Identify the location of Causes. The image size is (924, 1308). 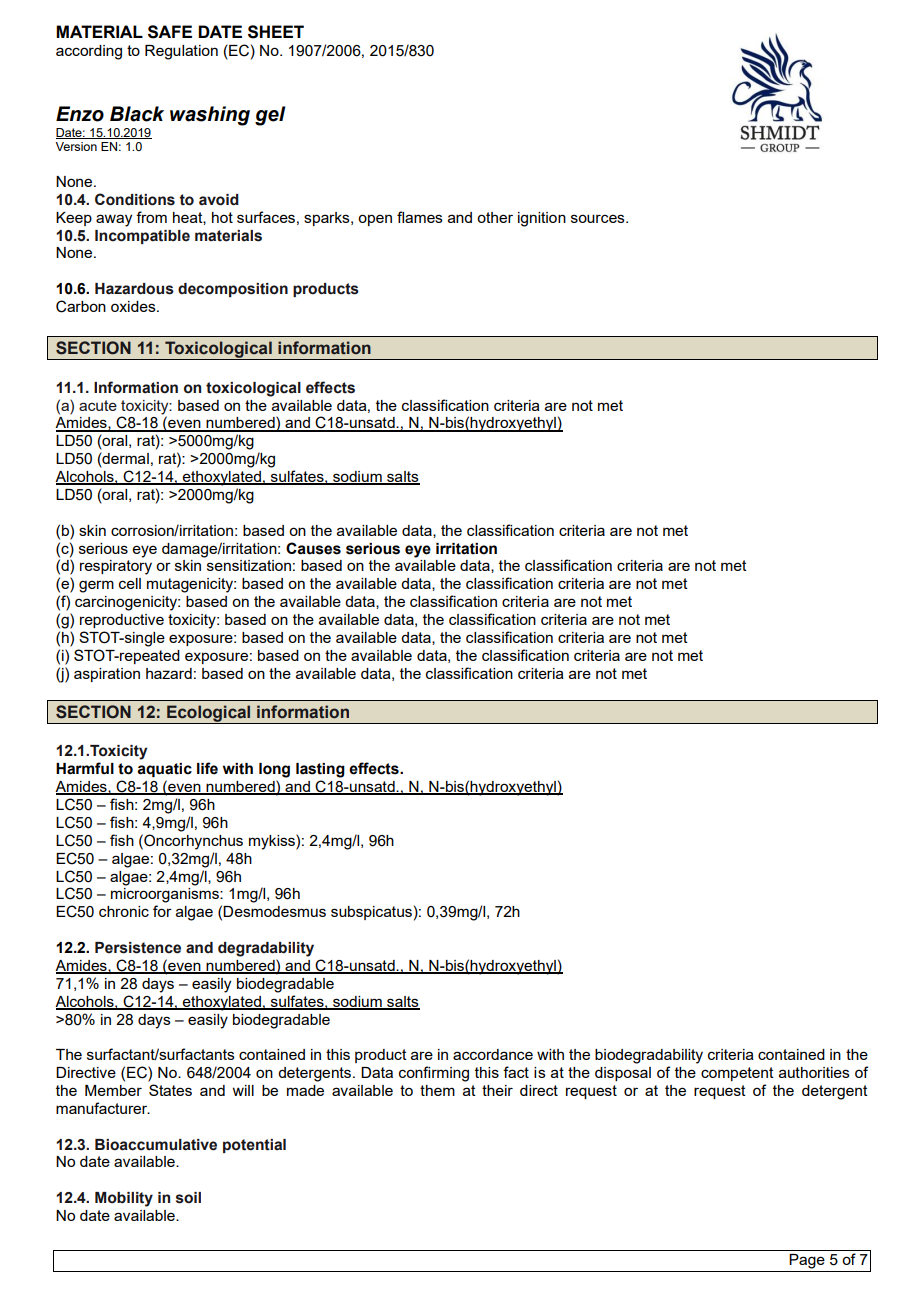
(313, 548).
